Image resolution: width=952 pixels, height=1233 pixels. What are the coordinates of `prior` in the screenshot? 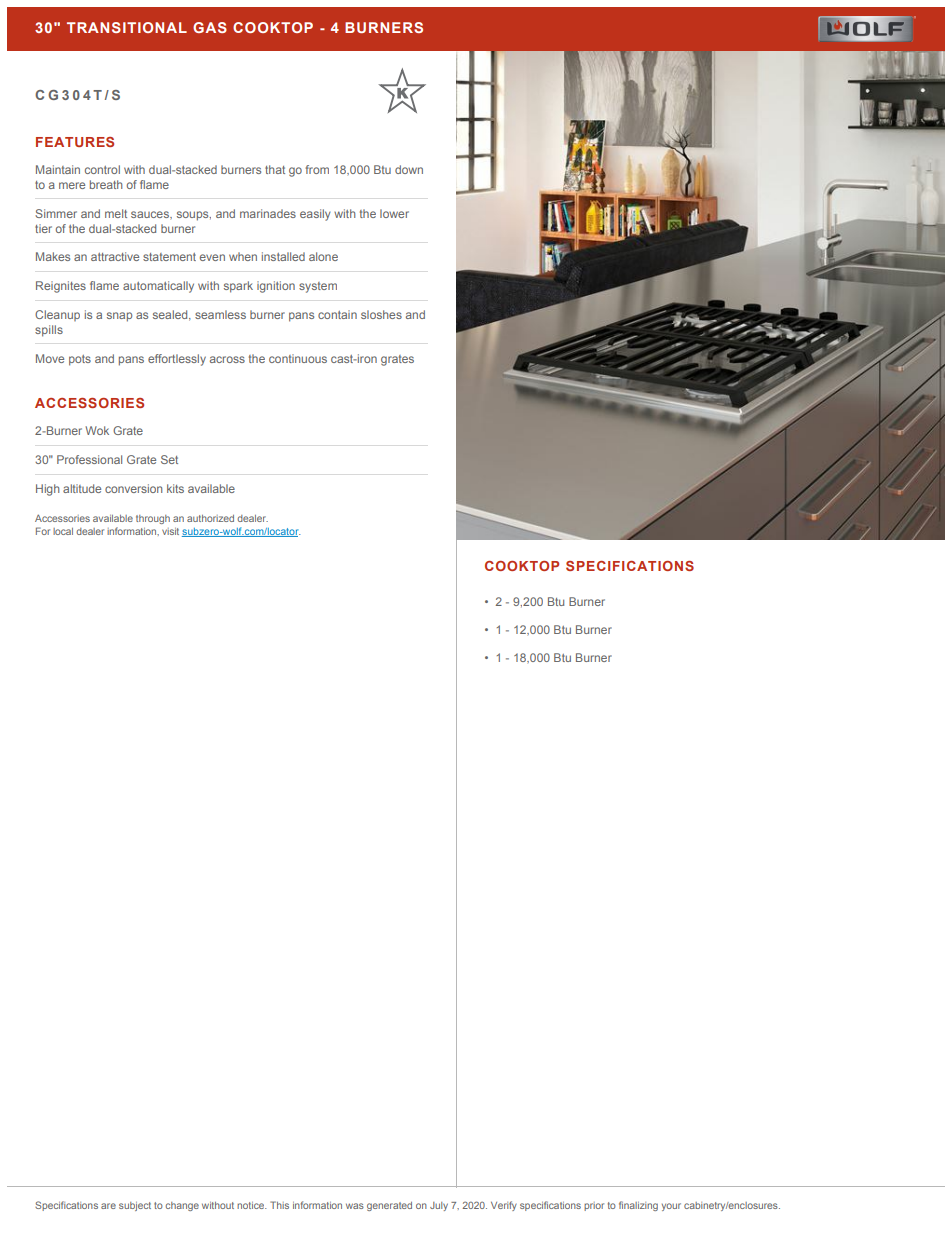 It's located at (594, 1206).
